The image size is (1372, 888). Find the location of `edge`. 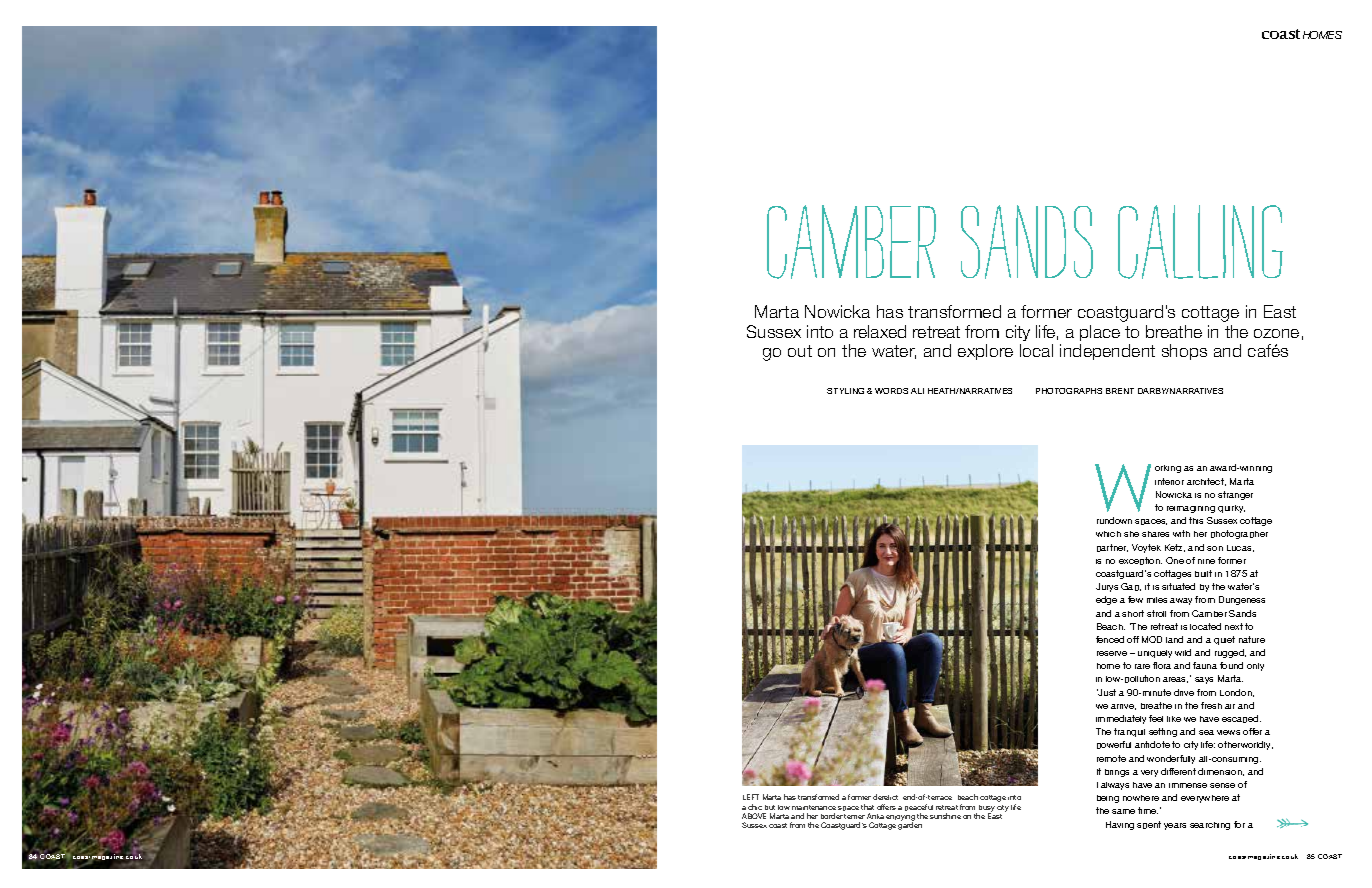

edge is located at coordinates (1106, 600).
